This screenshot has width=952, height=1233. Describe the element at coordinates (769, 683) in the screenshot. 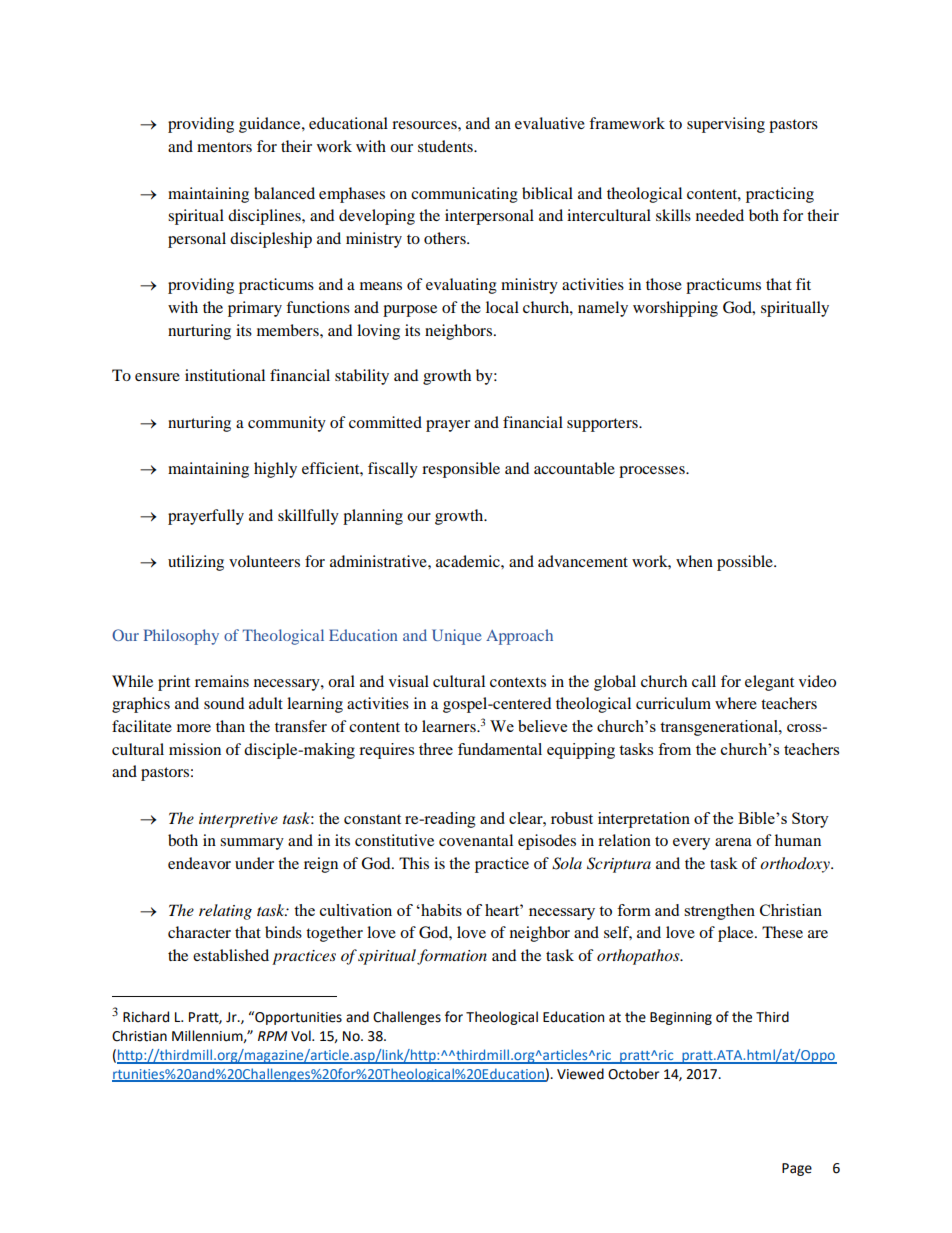

I see `elegant` at that location.
